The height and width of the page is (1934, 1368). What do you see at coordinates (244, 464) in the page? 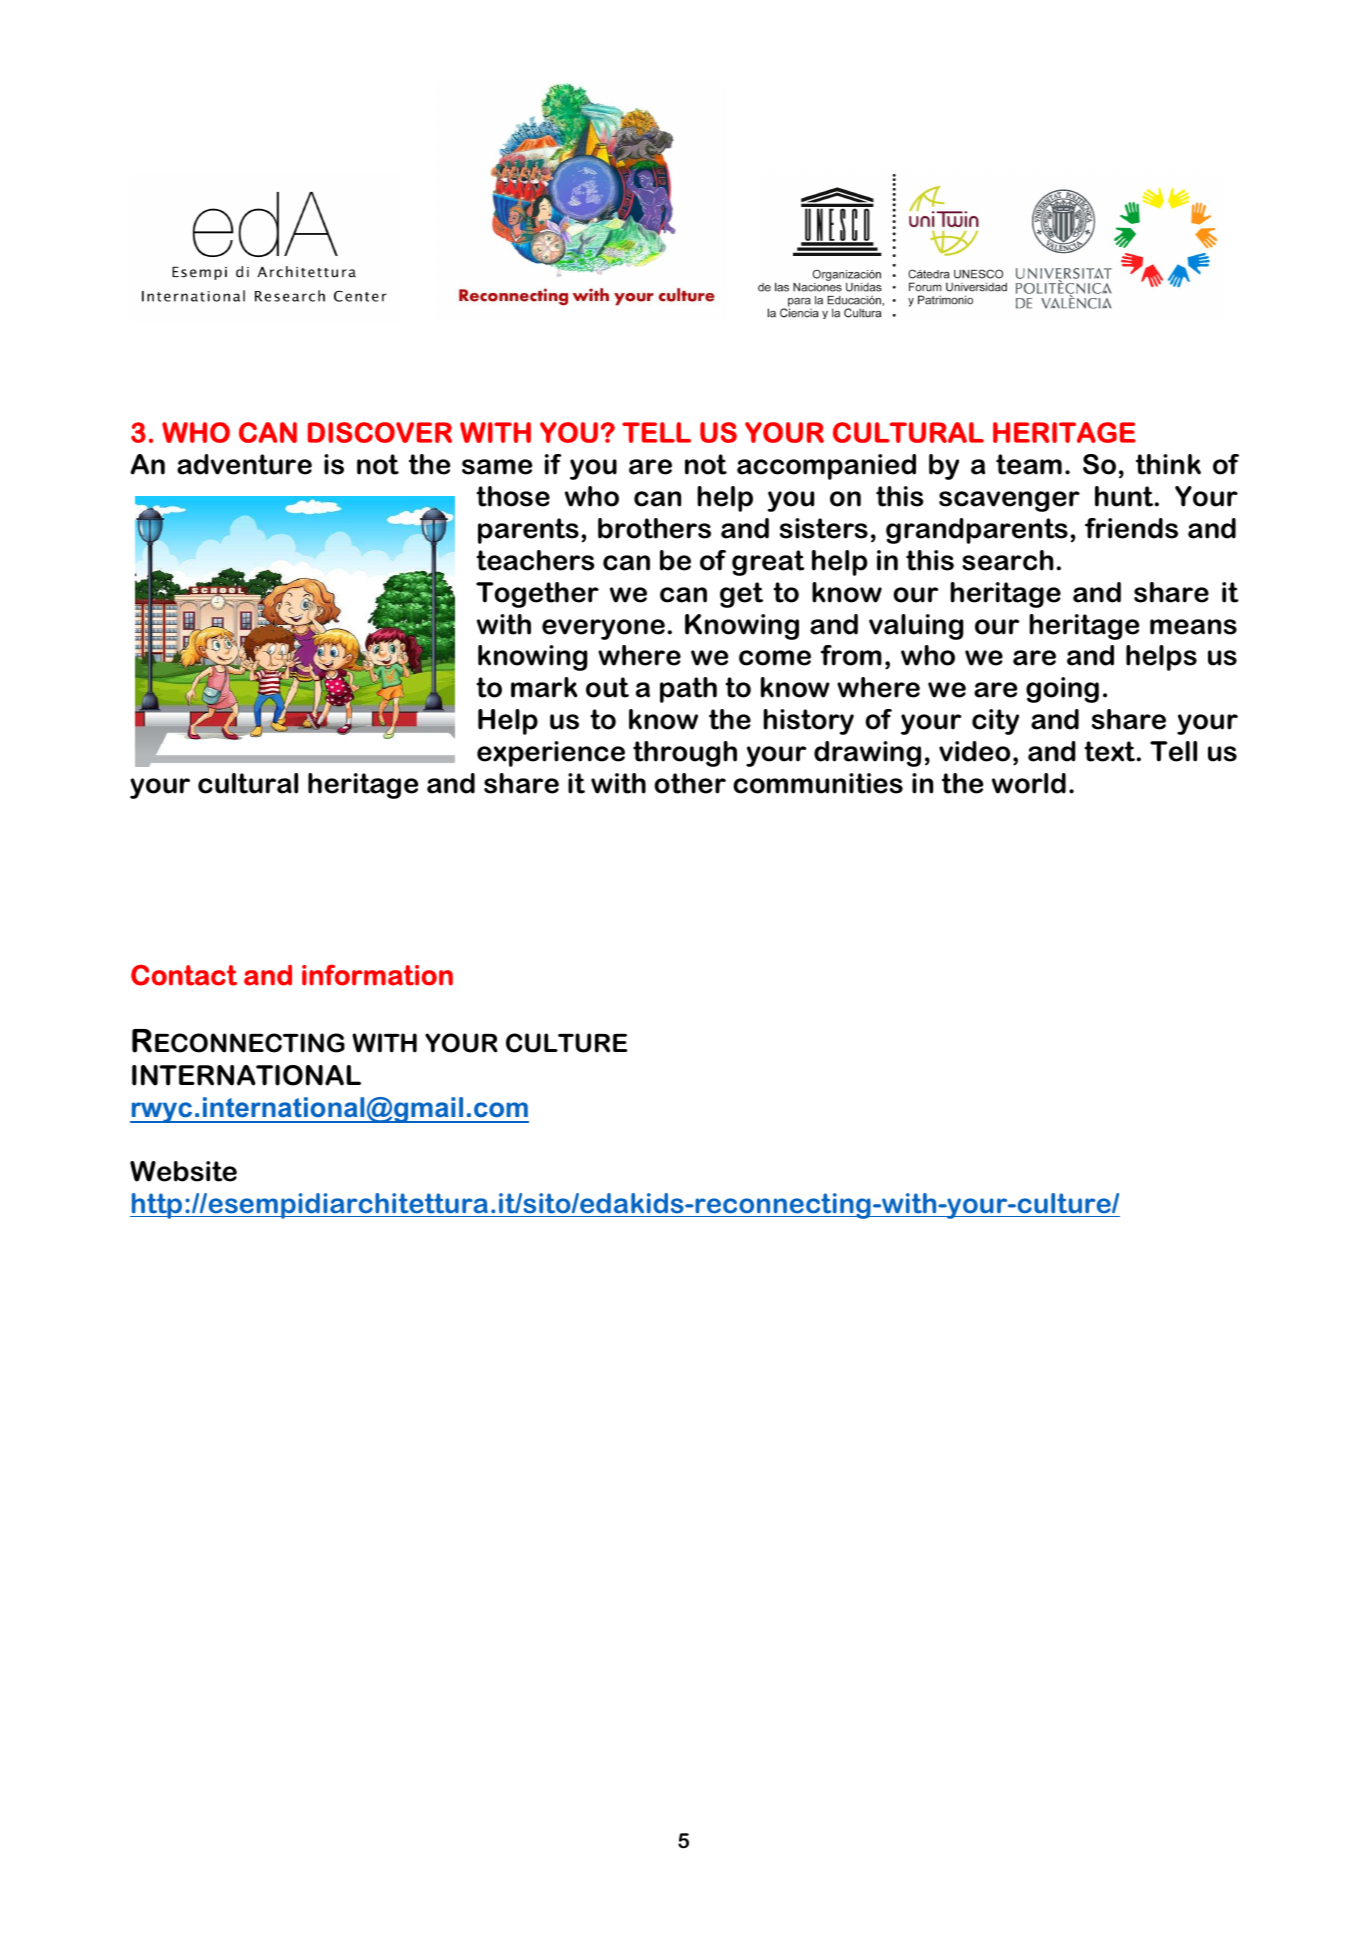
I see `adventure` at bounding box center [244, 464].
